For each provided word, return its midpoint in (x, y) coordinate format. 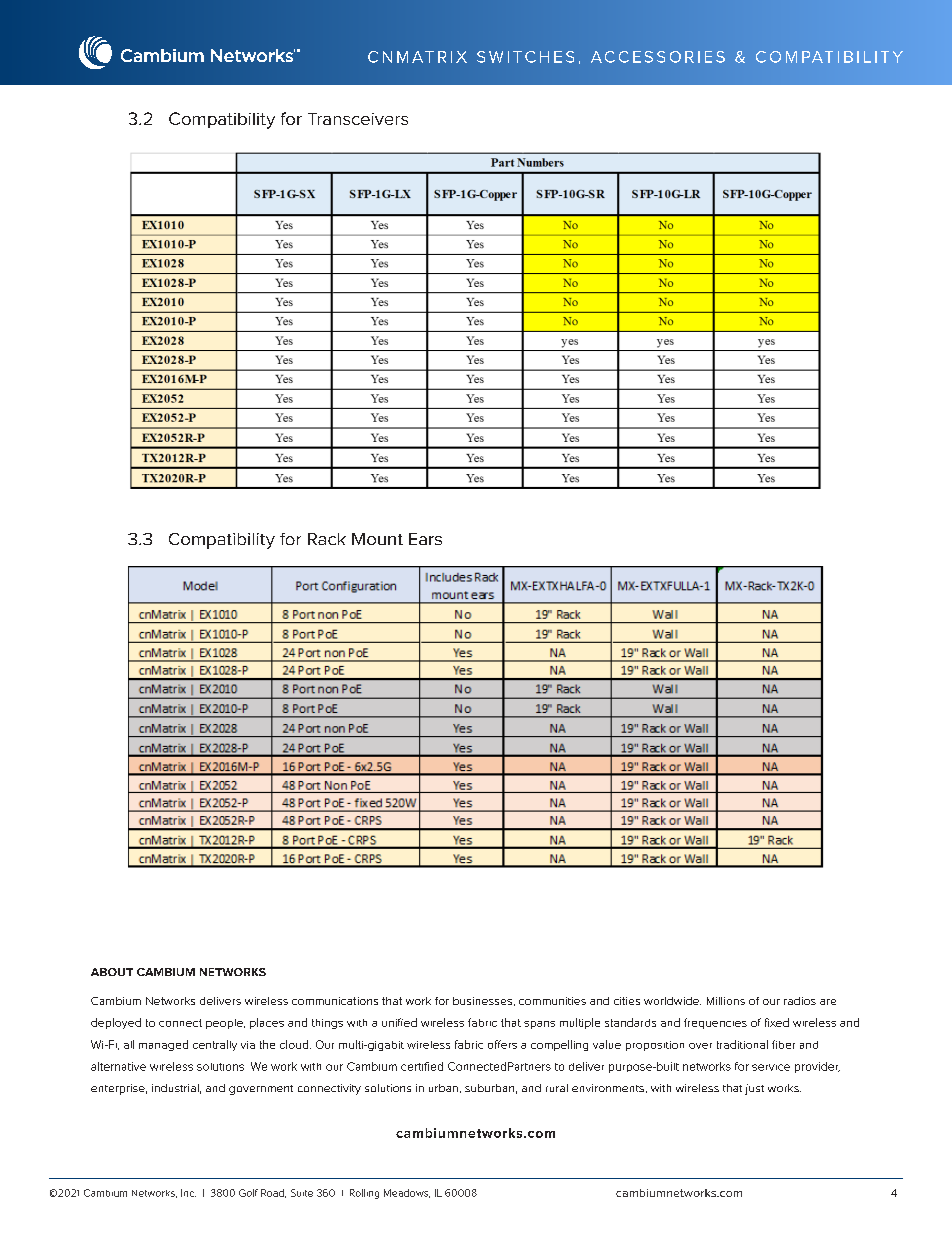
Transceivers (358, 119)
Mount (377, 539)
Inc (188, 1193)
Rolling (364, 1194)
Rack (327, 539)
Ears (425, 539)
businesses (482, 1001)
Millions (726, 1001)
